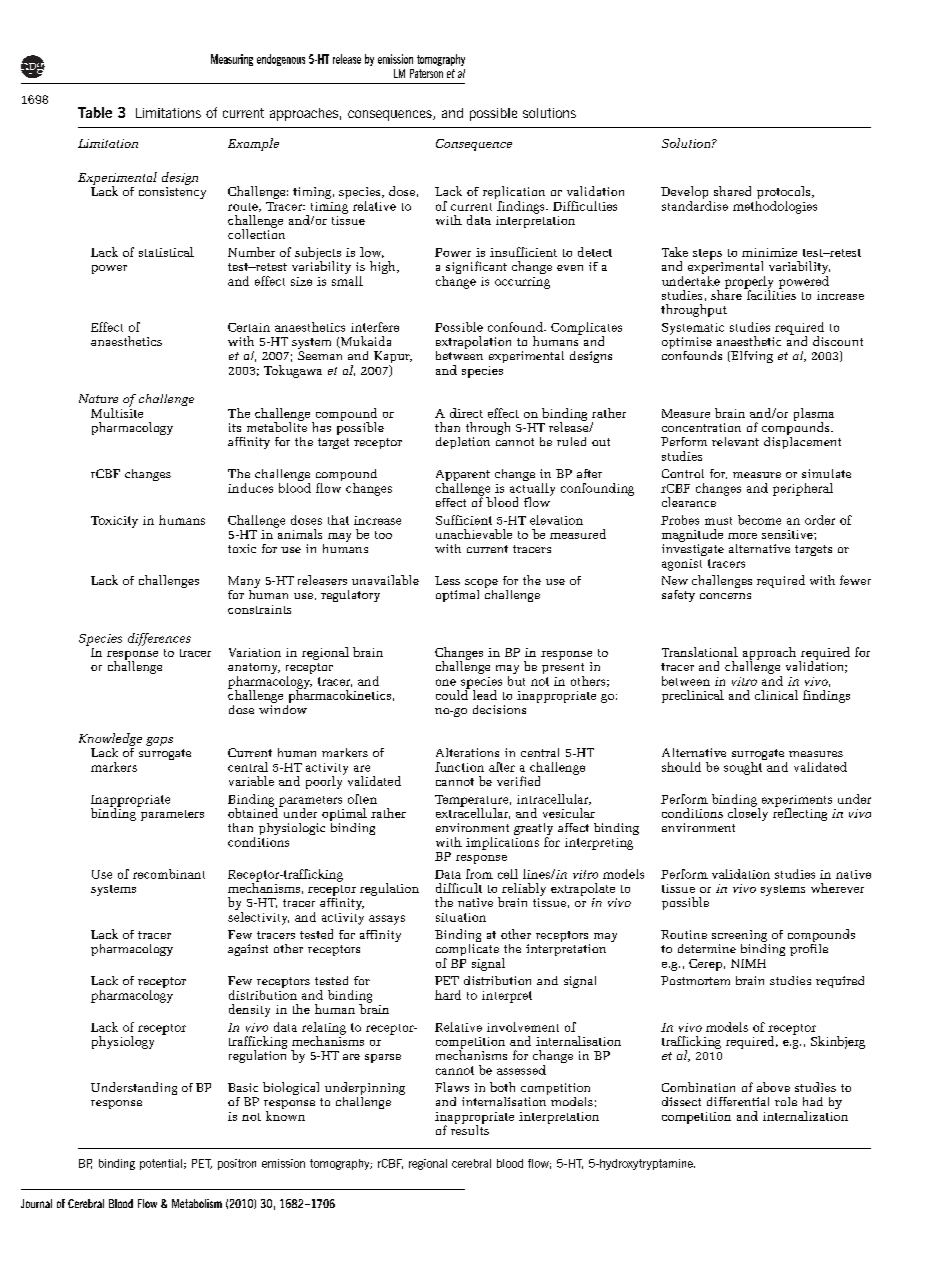 This screenshot has width=952, height=1270. I want to click on differences, so click(159, 639).
